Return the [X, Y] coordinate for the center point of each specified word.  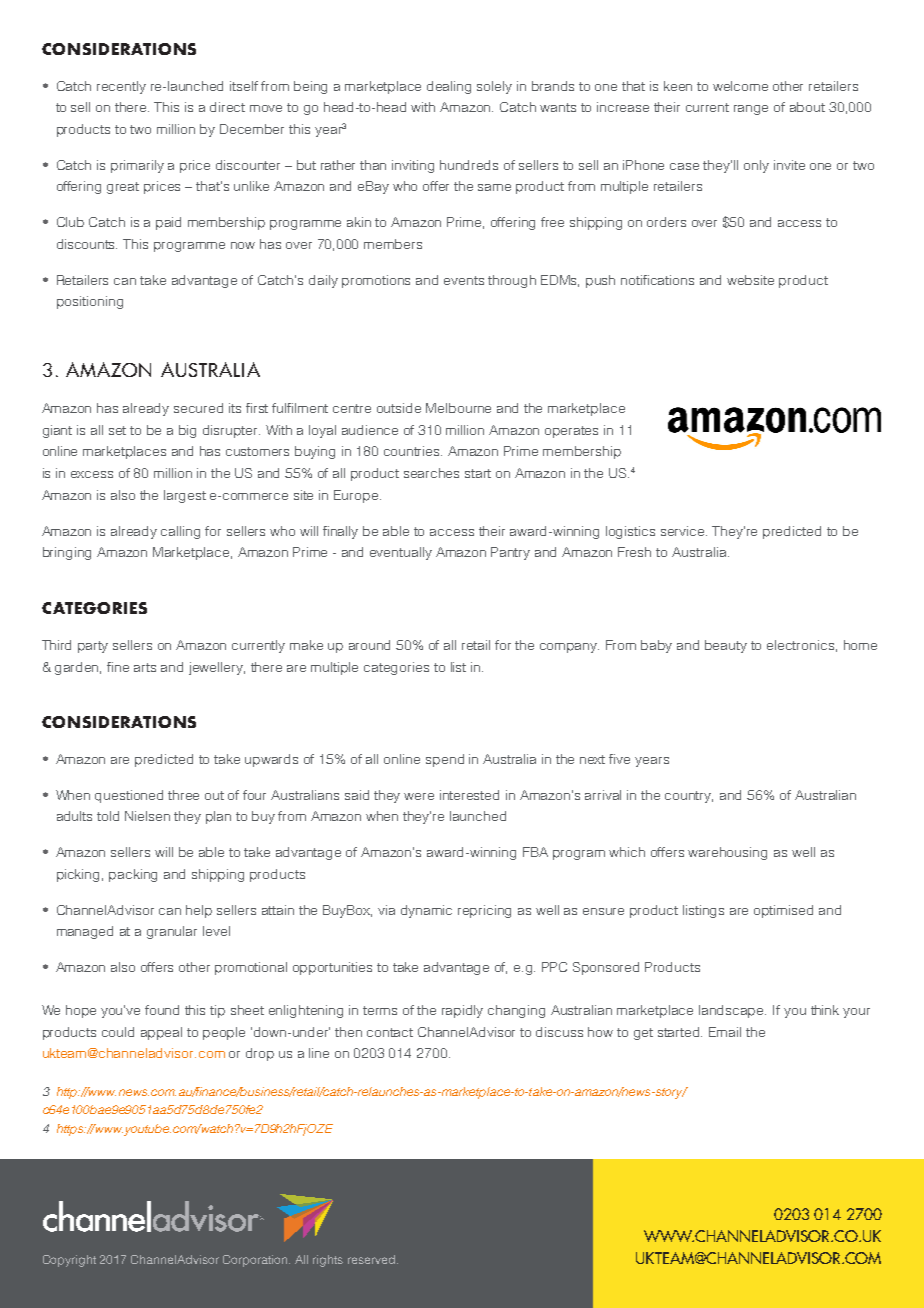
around [369, 645]
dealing [449, 87]
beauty [726, 646]
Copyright [69, 1261]
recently [121, 87]
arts [145, 667]
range [751, 110]
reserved [371, 1259]
